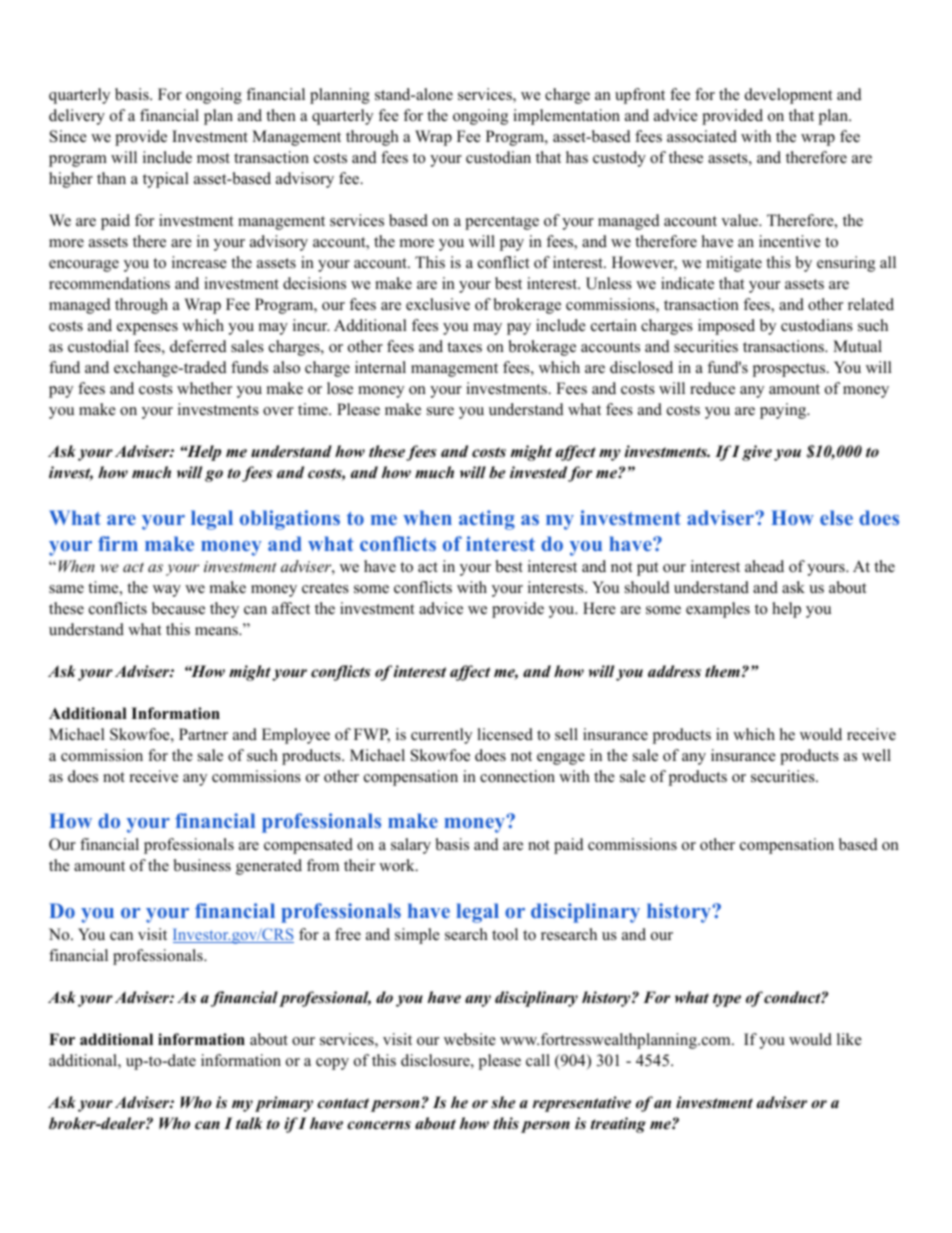  What do you see at coordinates (718, 610) in the image?
I see `examples` at bounding box center [718, 610].
